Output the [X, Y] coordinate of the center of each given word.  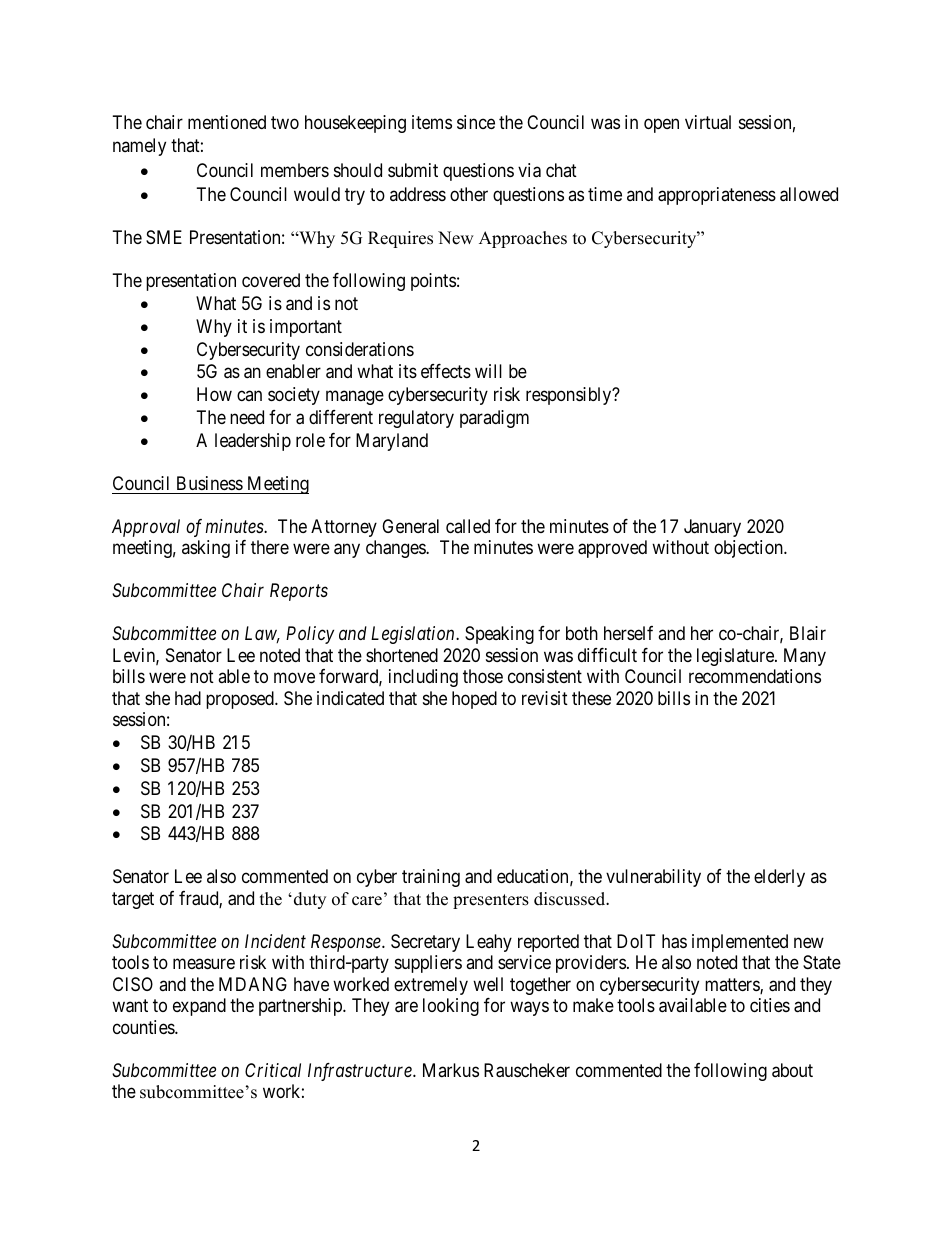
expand [199, 1007]
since [476, 122]
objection [749, 549]
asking [206, 549]
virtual [708, 122]
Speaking [499, 635]
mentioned [227, 122]
